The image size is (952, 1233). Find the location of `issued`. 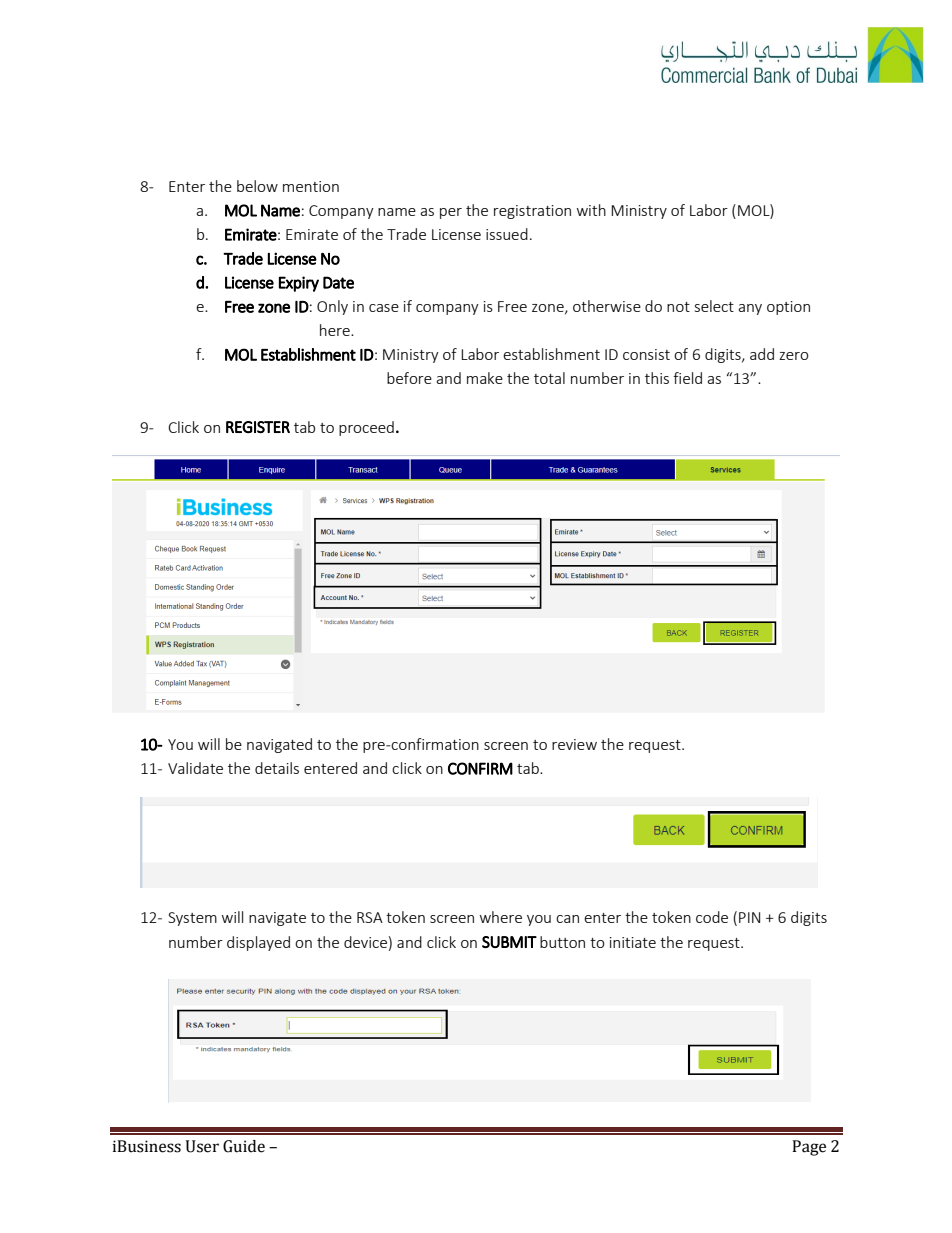

issued is located at coordinates (507, 234).
